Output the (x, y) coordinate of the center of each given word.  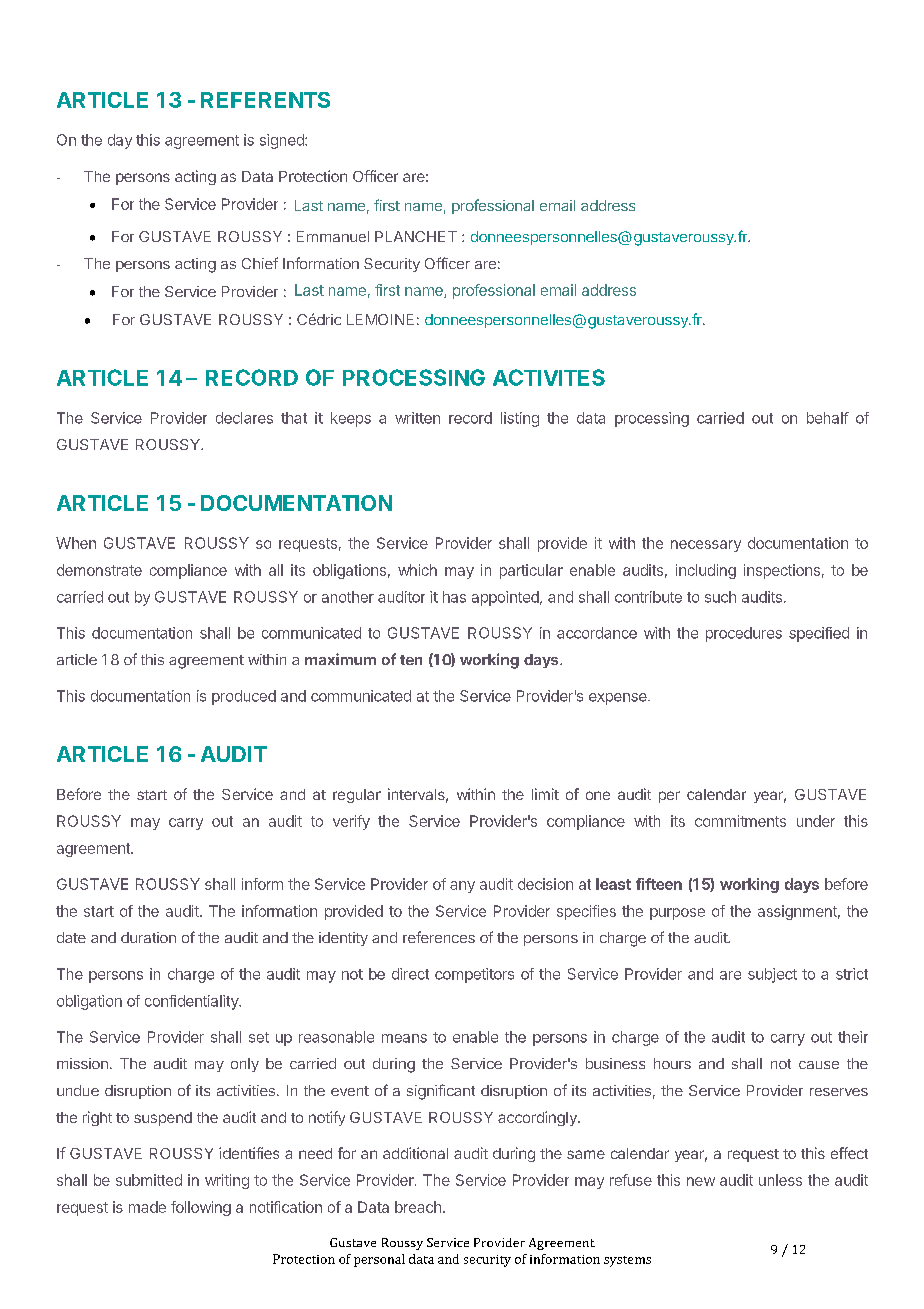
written (417, 418)
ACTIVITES (549, 377)
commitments (740, 821)
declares (244, 418)
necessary (706, 546)
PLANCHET (416, 236)
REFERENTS (265, 100)
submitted (149, 1180)
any (462, 887)
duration (148, 937)
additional (415, 1153)
